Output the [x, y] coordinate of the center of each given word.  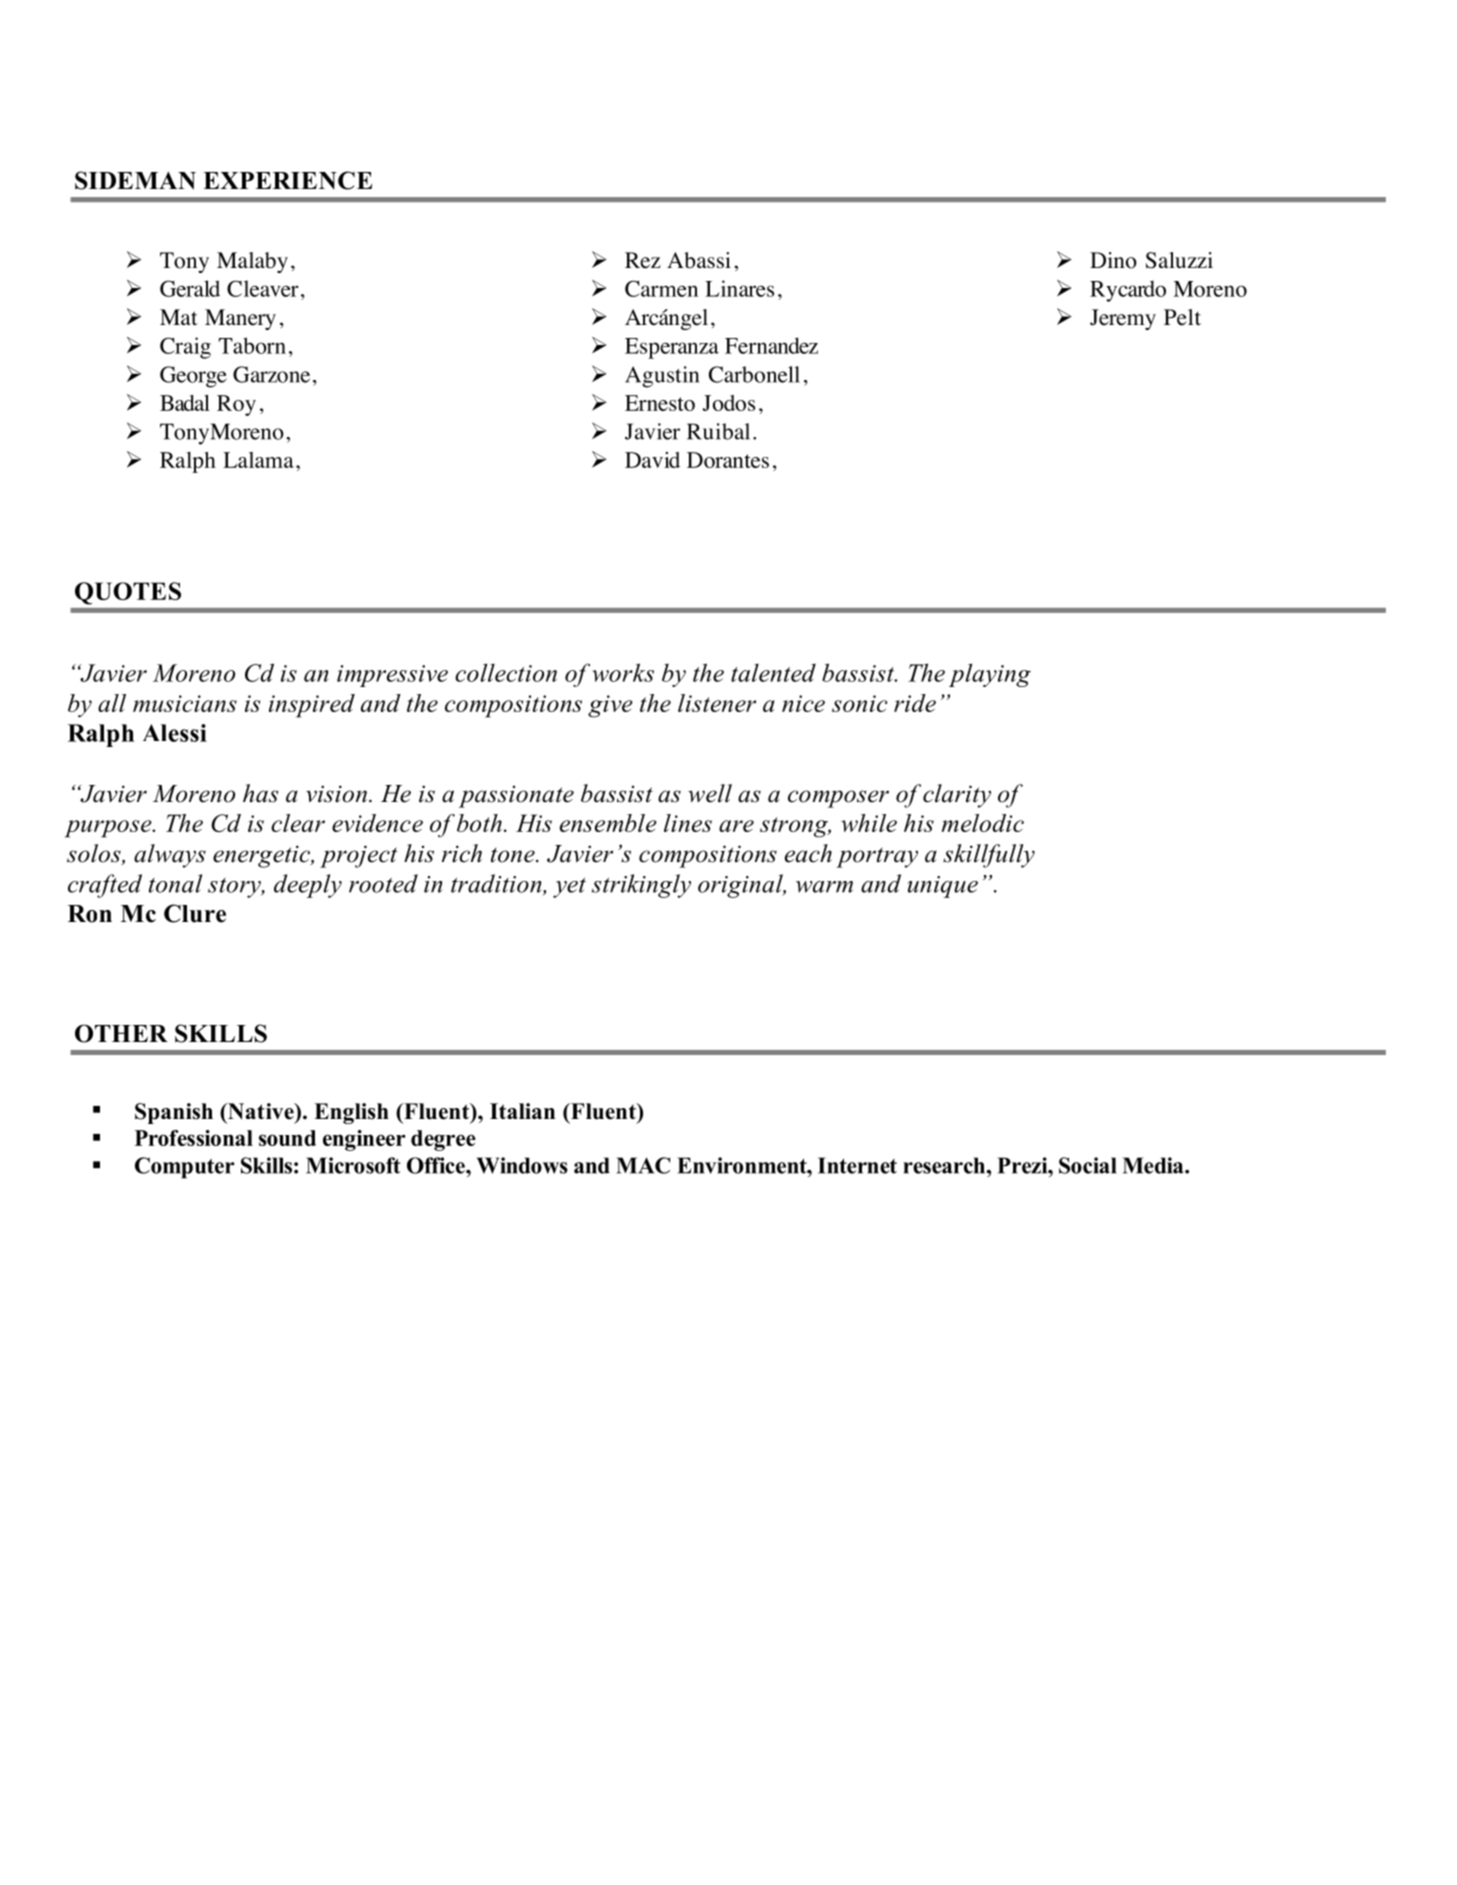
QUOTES [128, 593]
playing [990, 675]
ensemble [608, 823]
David [652, 460]
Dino [1113, 260]
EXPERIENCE [287, 180]
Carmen [661, 288]
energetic [262, 856]
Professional [194, 1138]
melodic [983, 823]
